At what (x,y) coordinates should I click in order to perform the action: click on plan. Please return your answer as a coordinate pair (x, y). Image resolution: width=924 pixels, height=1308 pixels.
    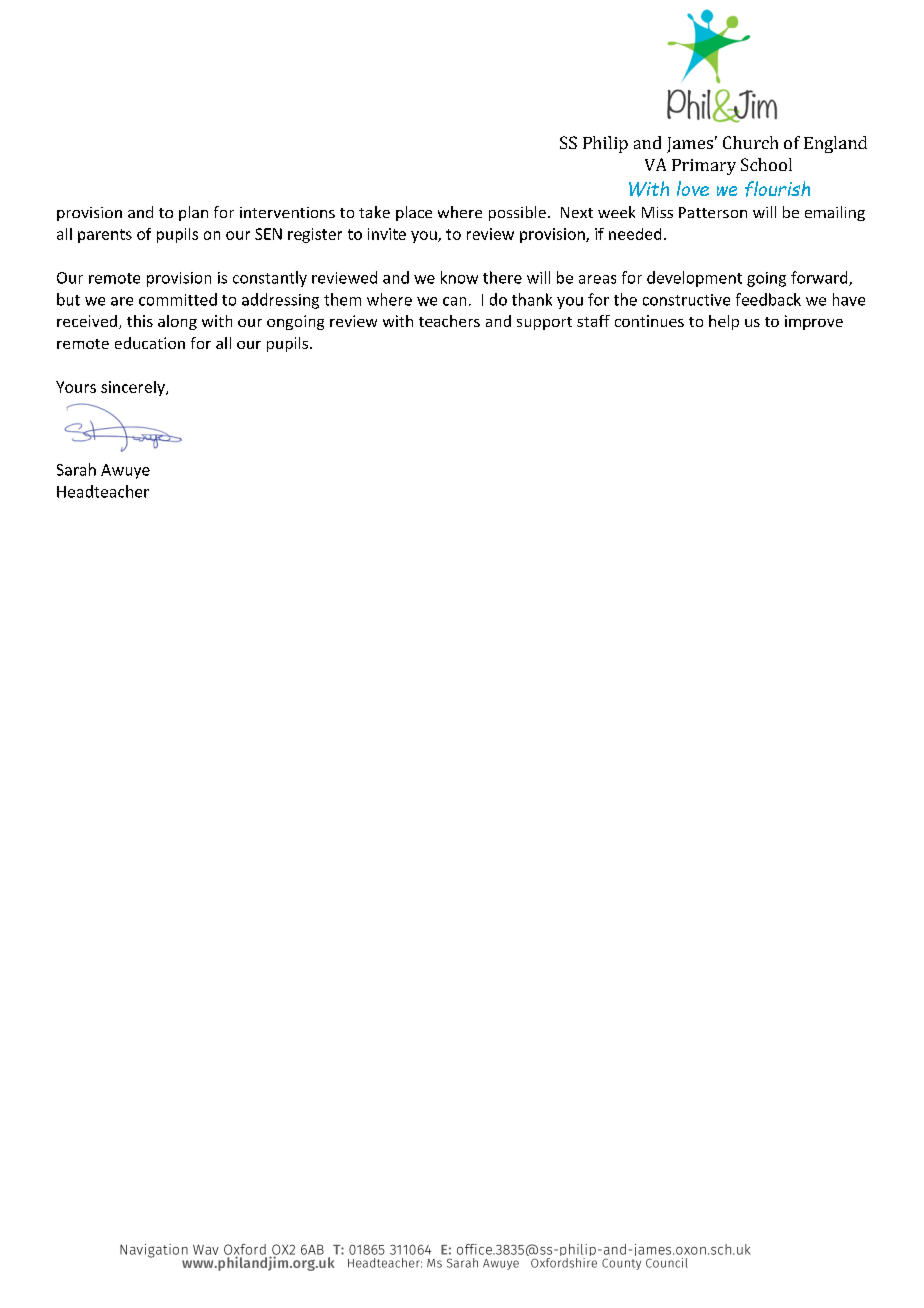
    Looking at the image, I should click on (193, 213).
